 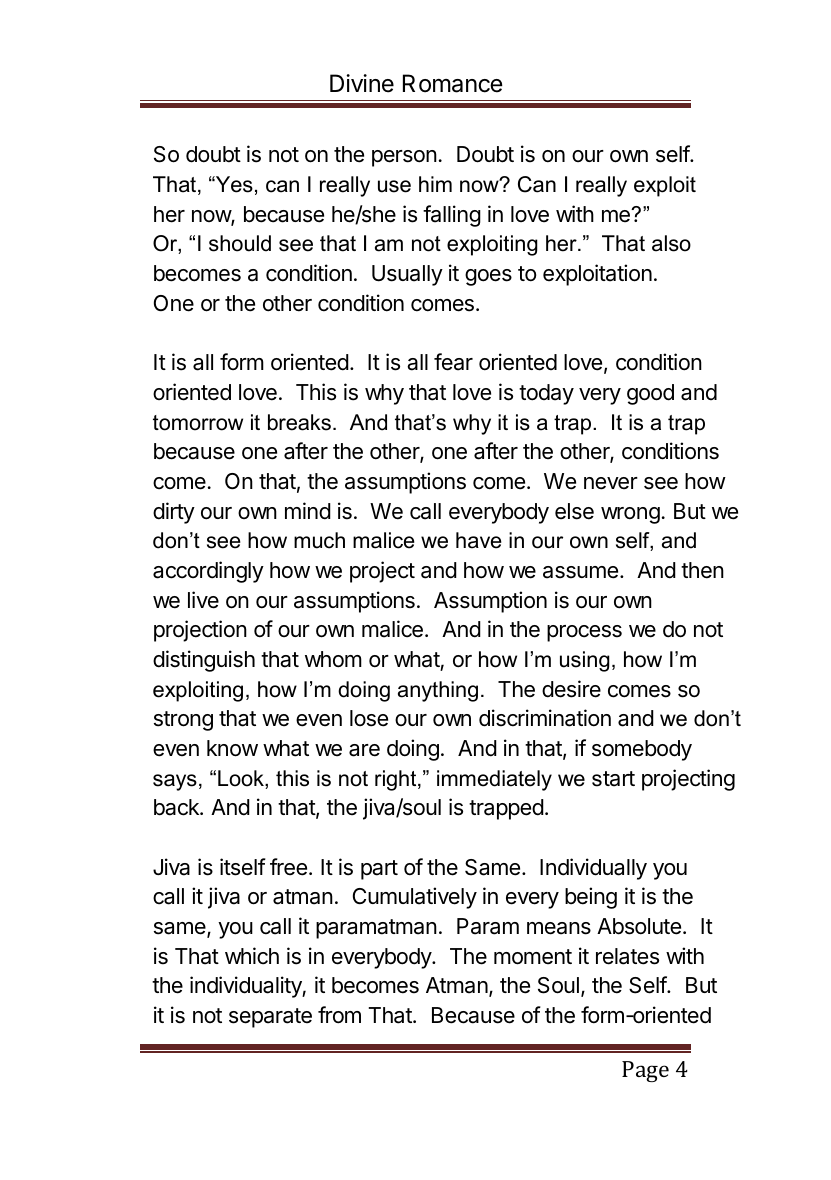 What do you see at coordinates (339, 1015) in the document?
I see `from` at bounding box center [339, 1015].
